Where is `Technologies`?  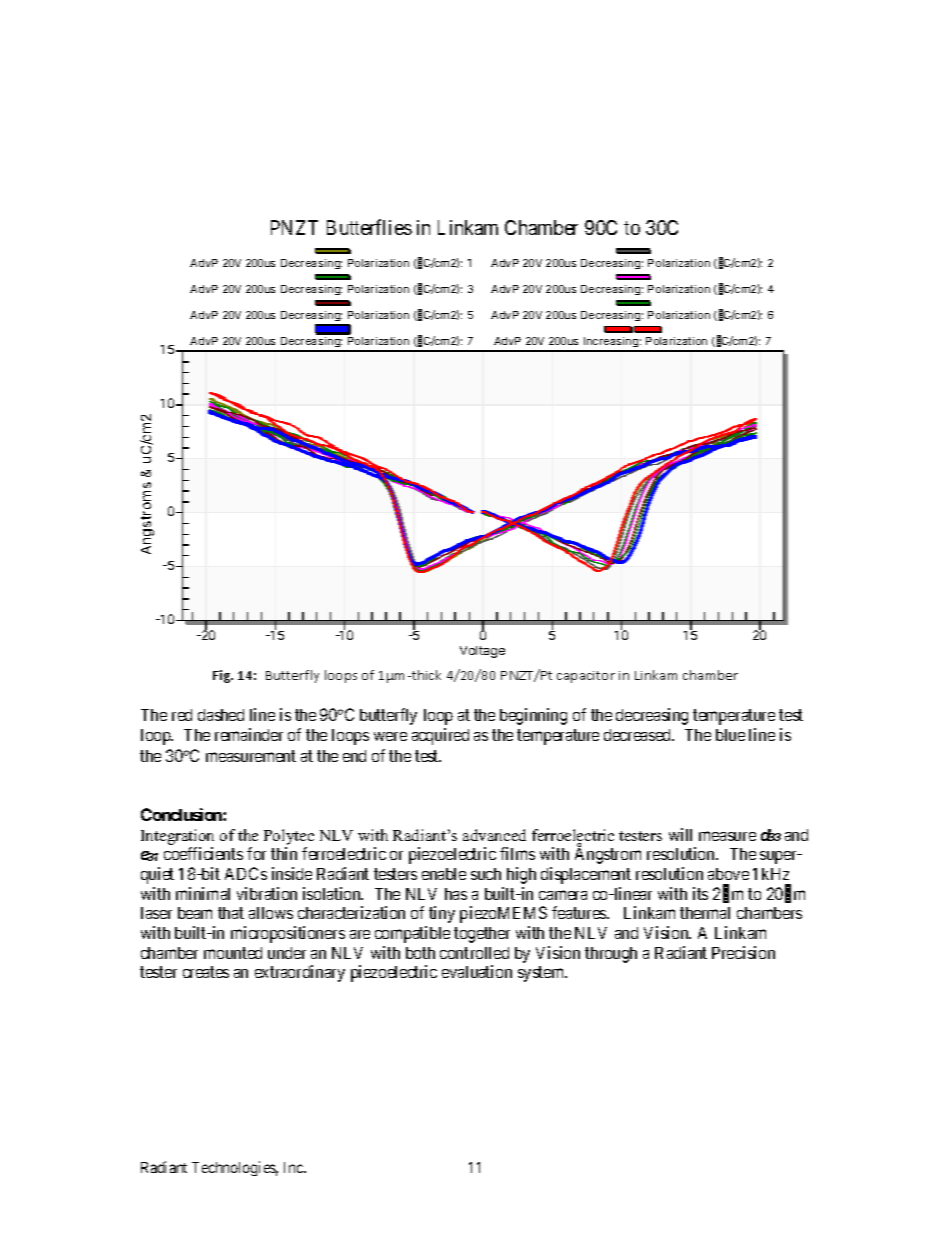 Technologies is located at coordinates (235, 1168).
